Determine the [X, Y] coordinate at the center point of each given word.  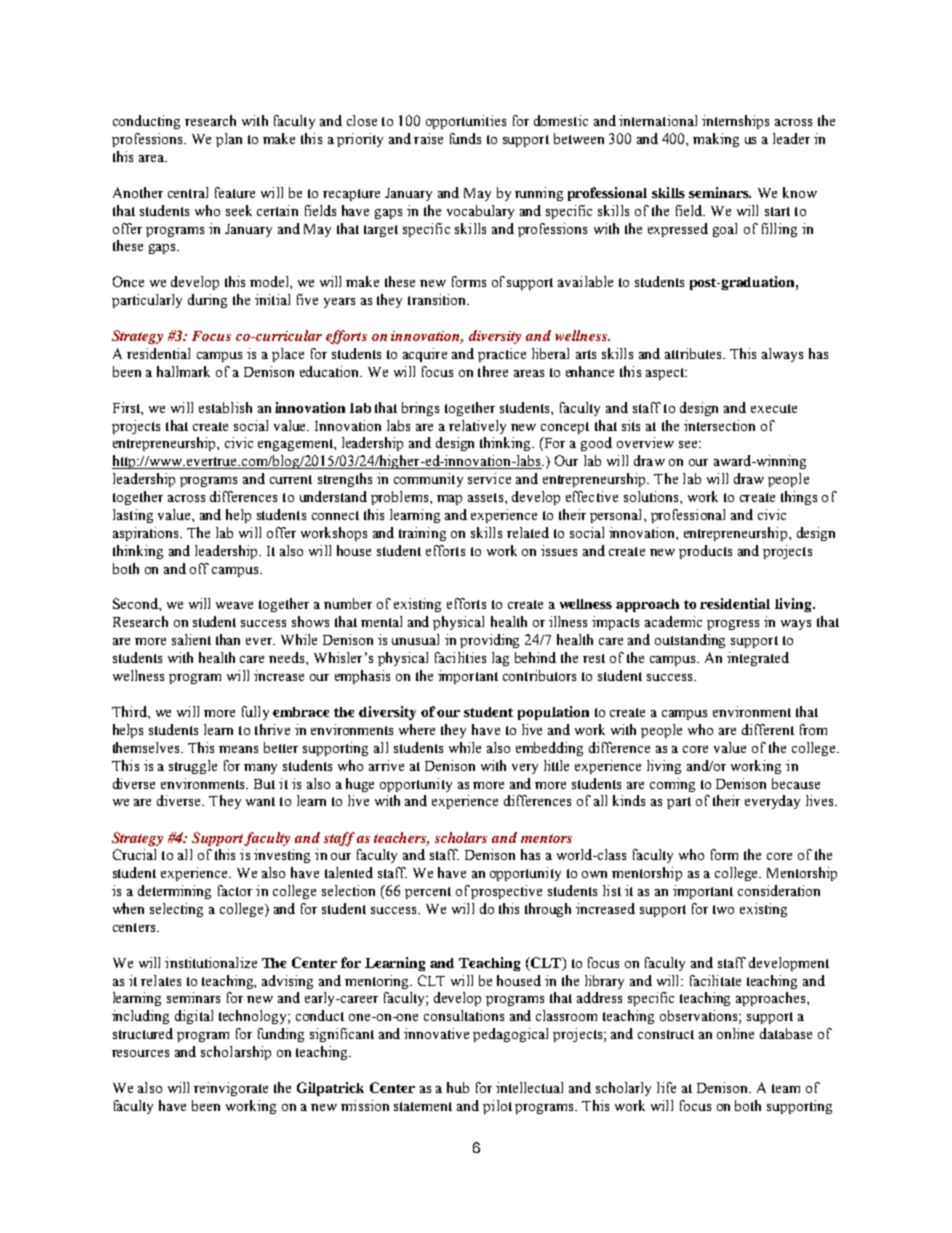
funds [465, 138]
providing [489, 641]
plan [229, 140]
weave [234, 605]
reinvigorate [231, 1089]
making [716, 140]
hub [458, 1087]
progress [733, 625]
